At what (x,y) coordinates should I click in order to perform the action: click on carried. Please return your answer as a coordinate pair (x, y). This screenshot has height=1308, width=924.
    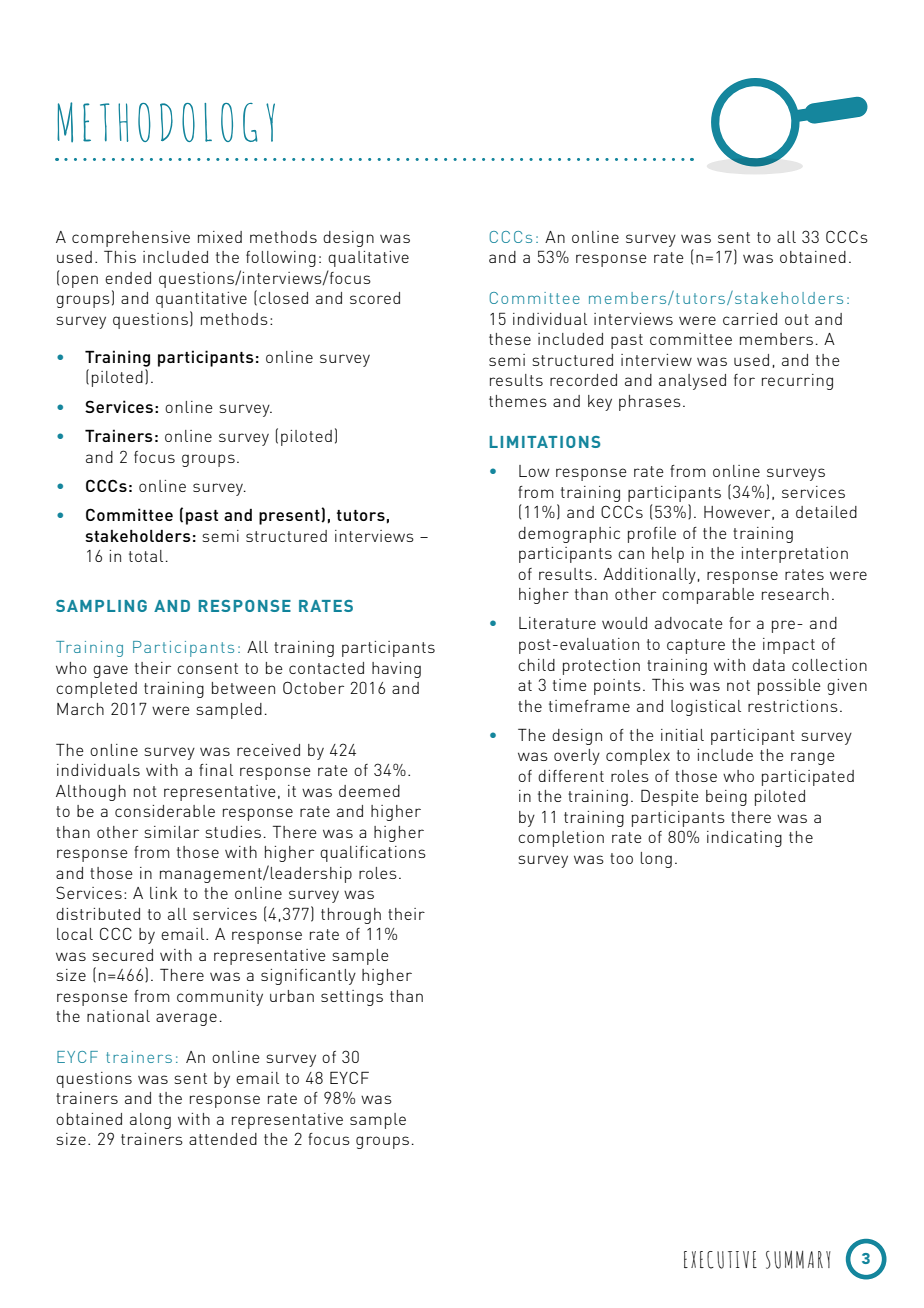
    Looking at the image, I should click on (750, 319).
